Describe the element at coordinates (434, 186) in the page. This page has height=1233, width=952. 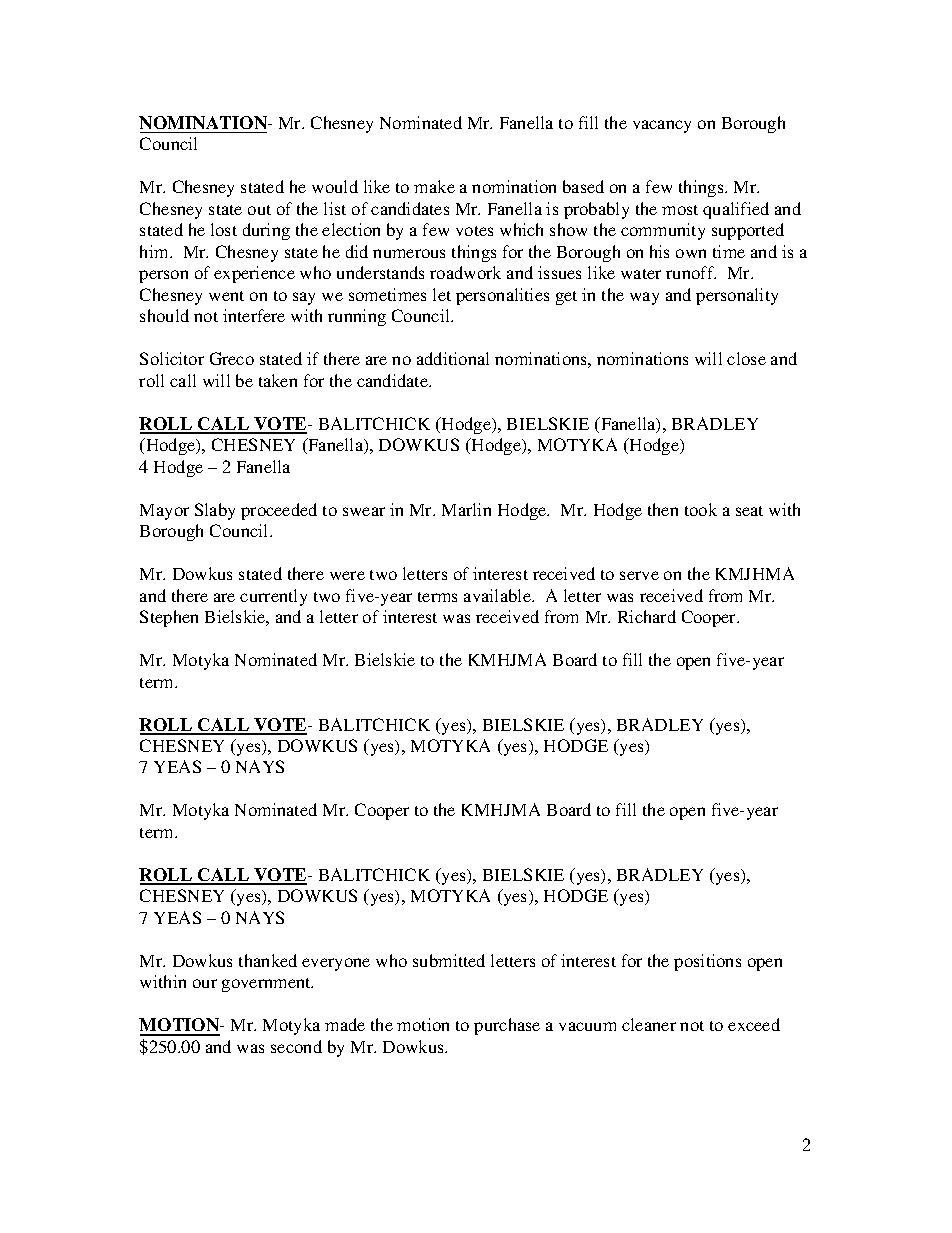
I see `make` at that location.
